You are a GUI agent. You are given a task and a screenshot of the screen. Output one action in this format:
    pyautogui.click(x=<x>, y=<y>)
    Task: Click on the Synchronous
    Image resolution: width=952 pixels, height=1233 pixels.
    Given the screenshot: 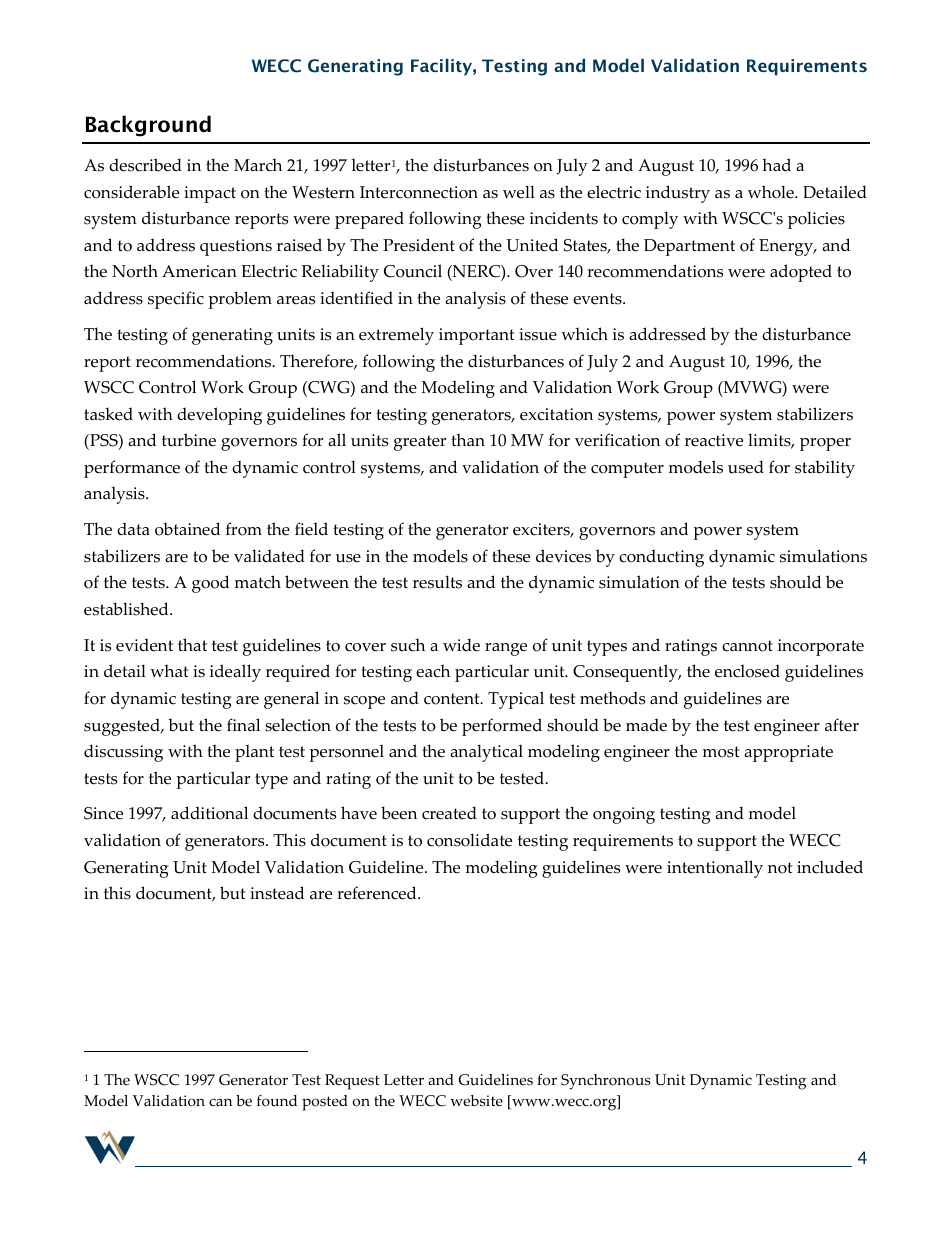 What is the action you would take?
    pyautogui.click(x=606, y=1082)
